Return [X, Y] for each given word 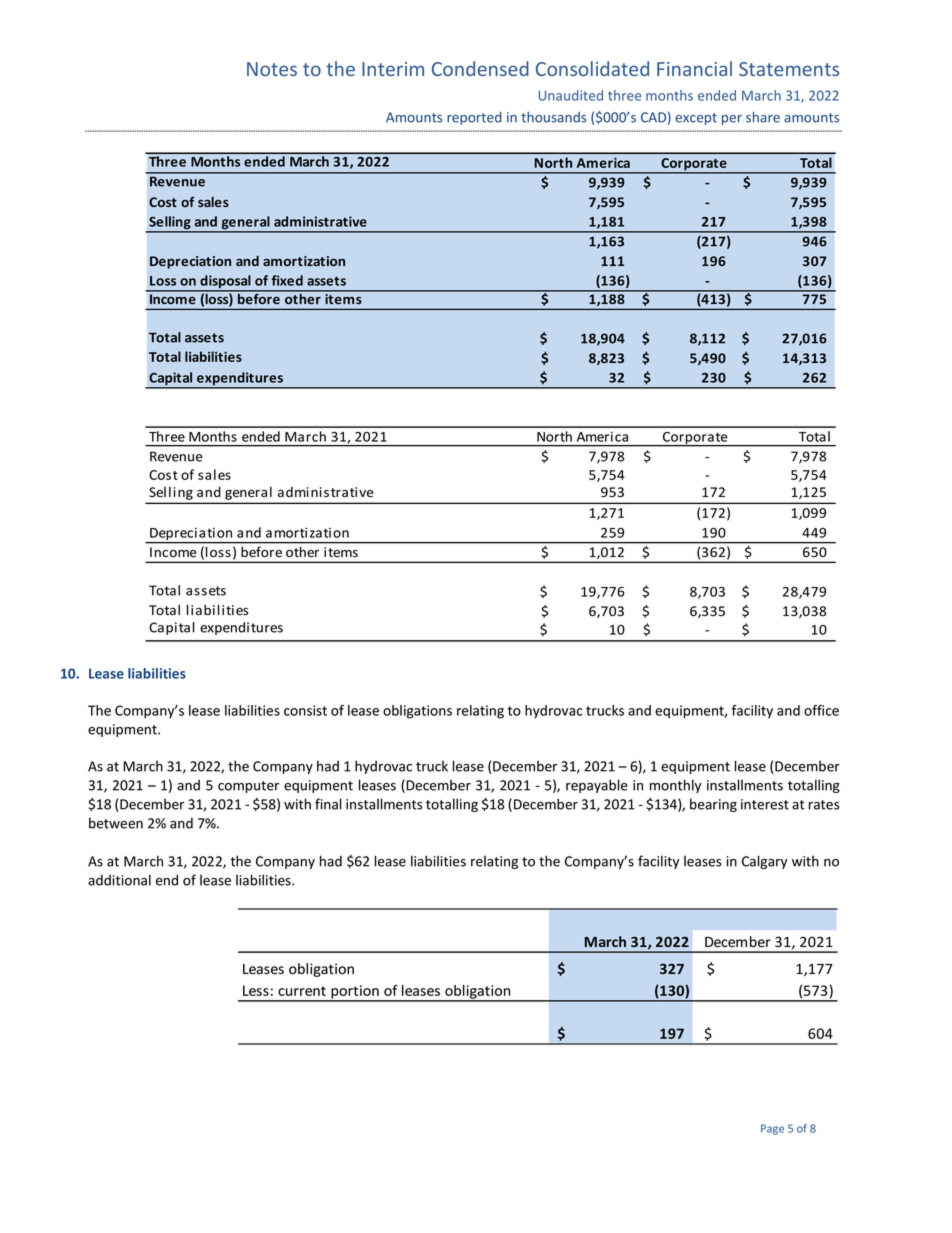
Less [256, 990]
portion [355, 993]
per [732, 120]
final [328, 804]
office [821, 710]
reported [474, 118]
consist [305, 710]
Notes [272, 69]
